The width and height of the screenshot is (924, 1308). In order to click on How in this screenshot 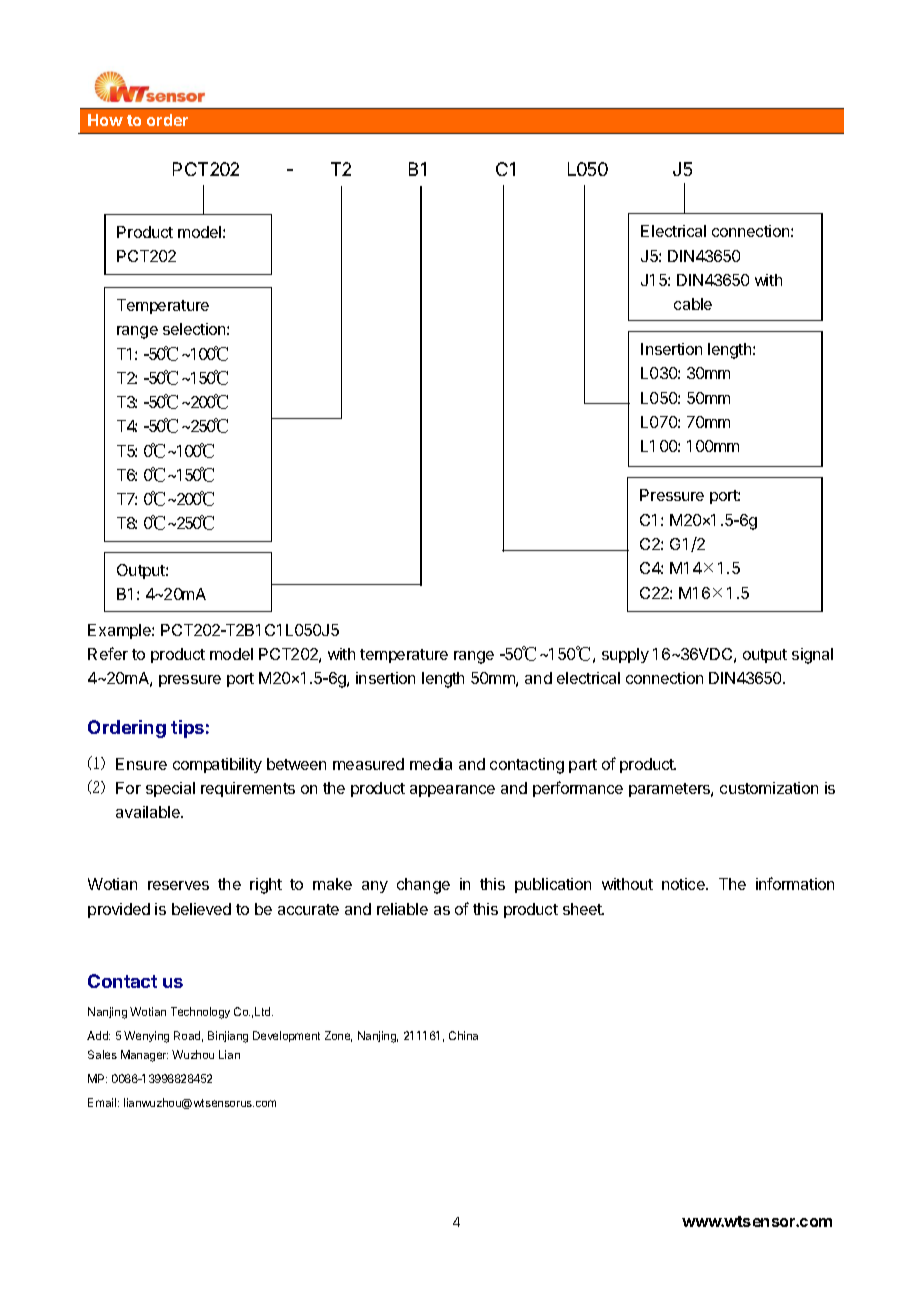, I will do `click(105, 120)`.
